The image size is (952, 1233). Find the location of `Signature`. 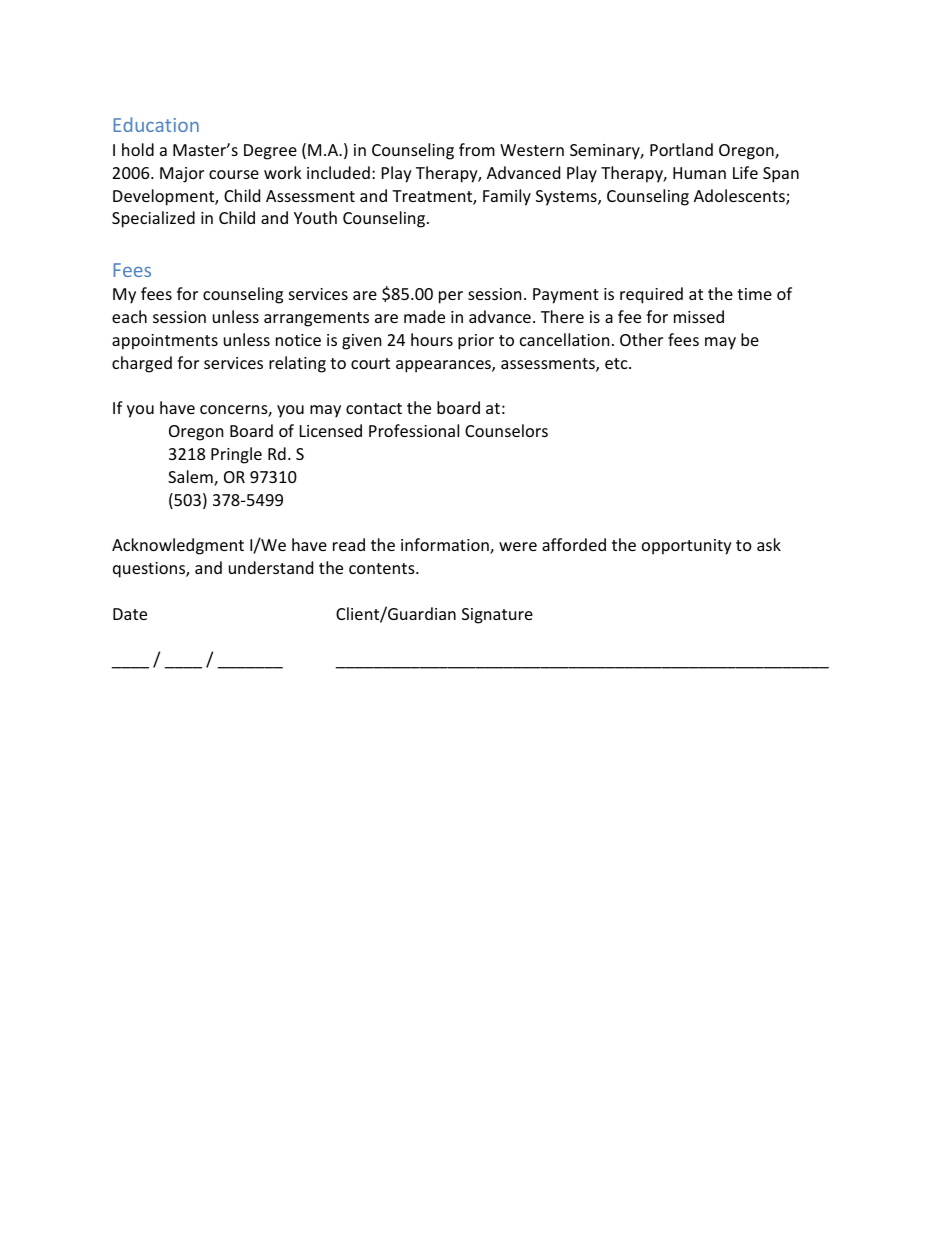

Signature is located at coordinates (497, 616).
